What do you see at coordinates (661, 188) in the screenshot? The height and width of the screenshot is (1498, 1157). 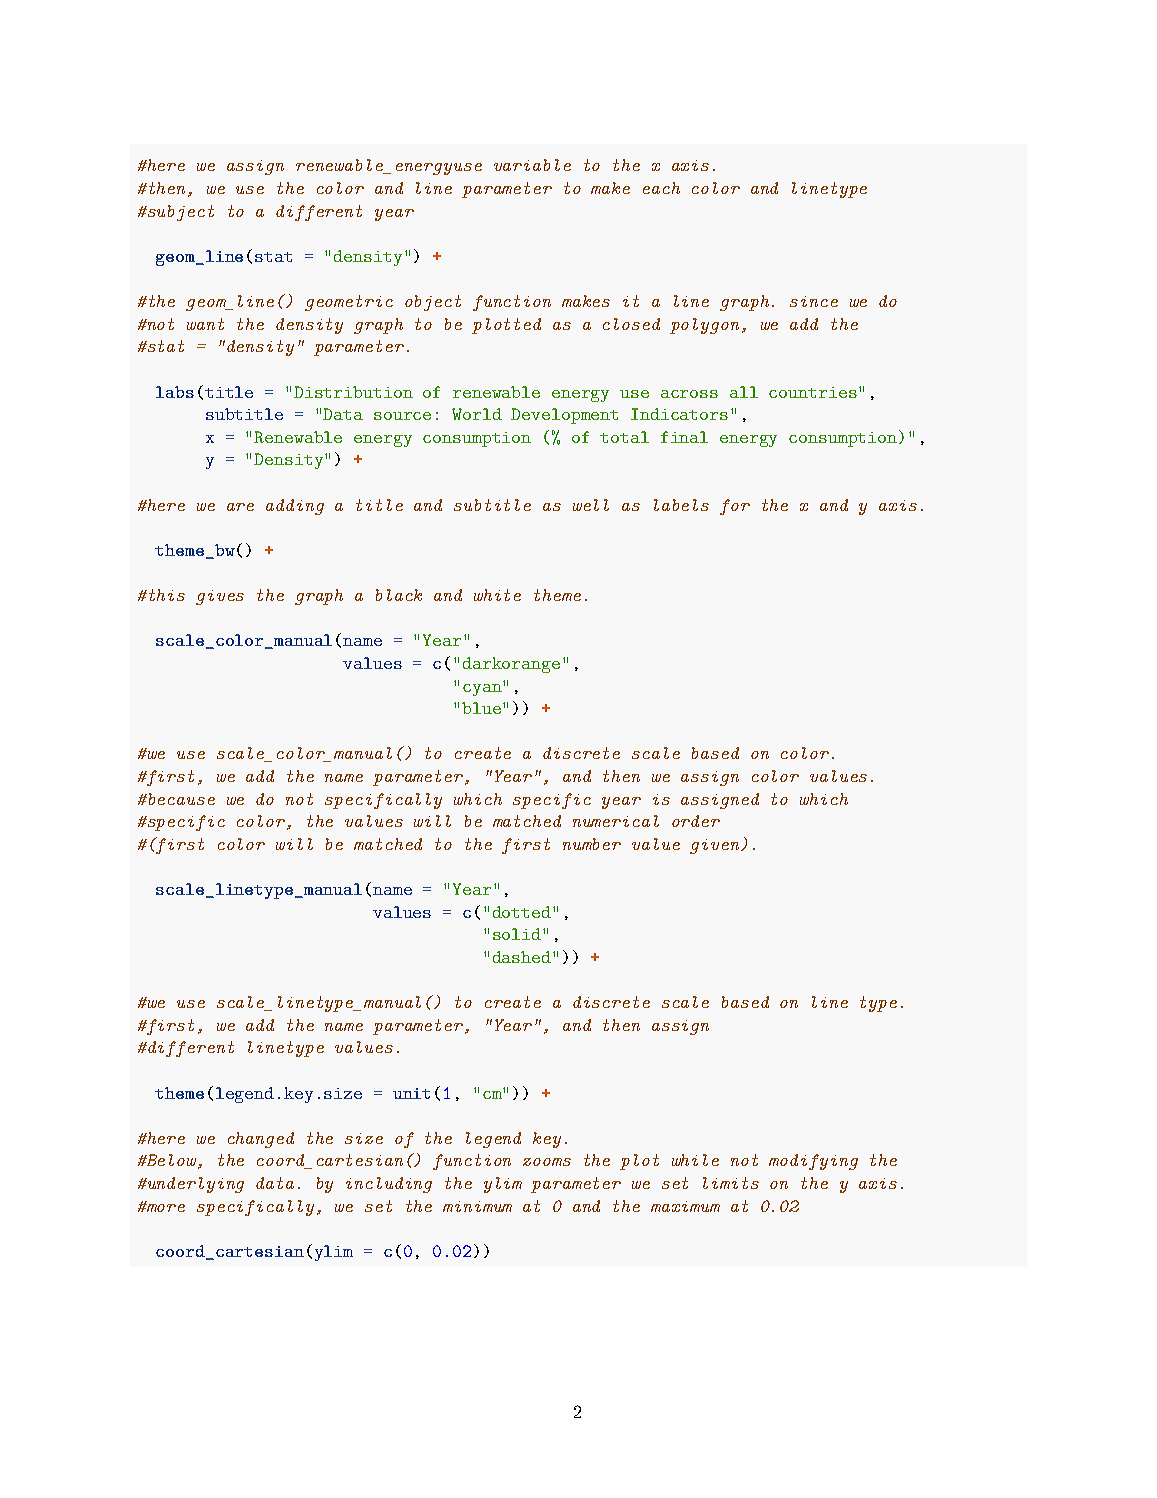 I see `each` at bounding box center [661, 188].
